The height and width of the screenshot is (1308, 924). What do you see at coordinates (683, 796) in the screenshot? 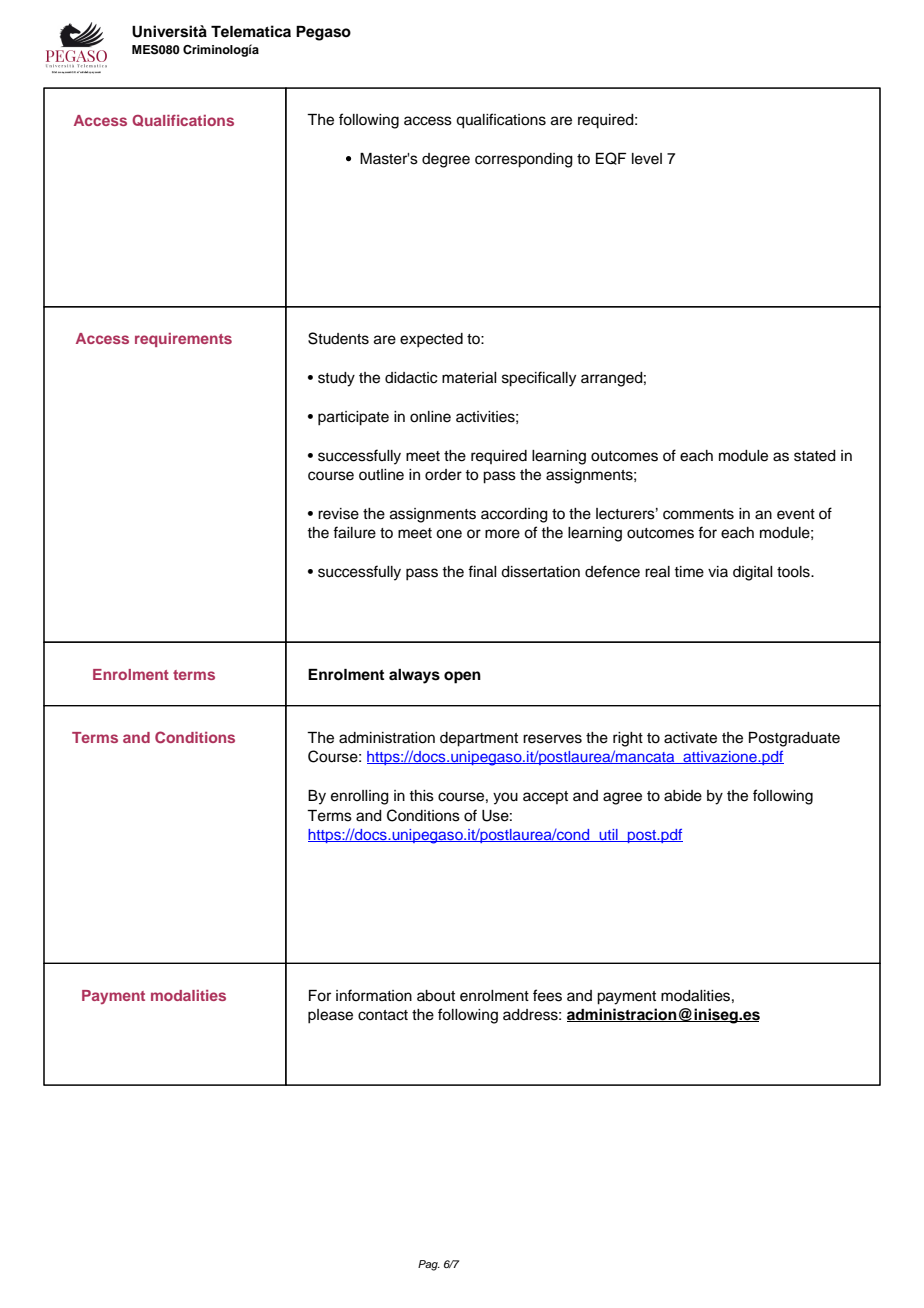
I see `abide` at bounding box center [683, 796].
